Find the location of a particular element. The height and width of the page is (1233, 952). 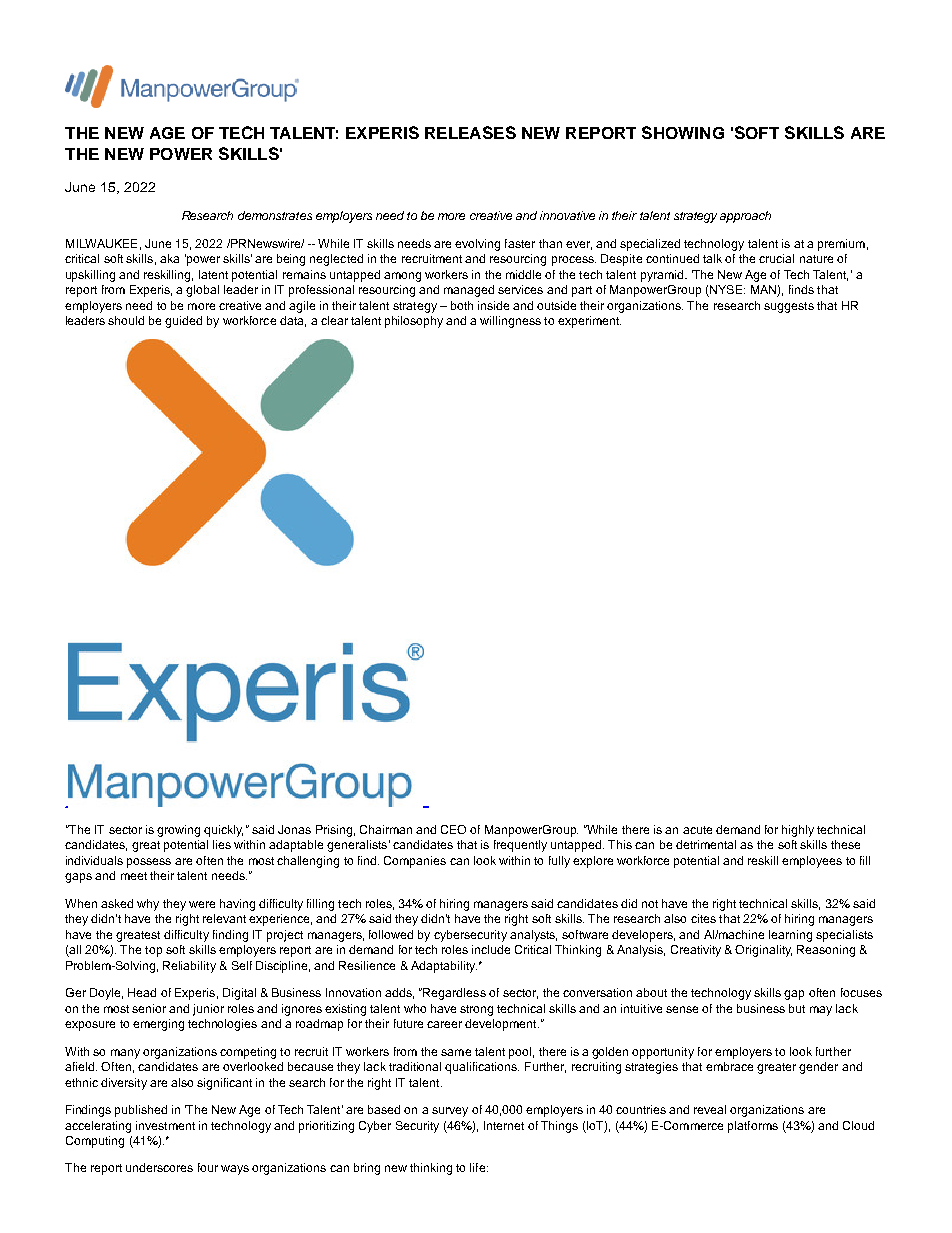

RELEASES is located at coordinates (470, 132).
